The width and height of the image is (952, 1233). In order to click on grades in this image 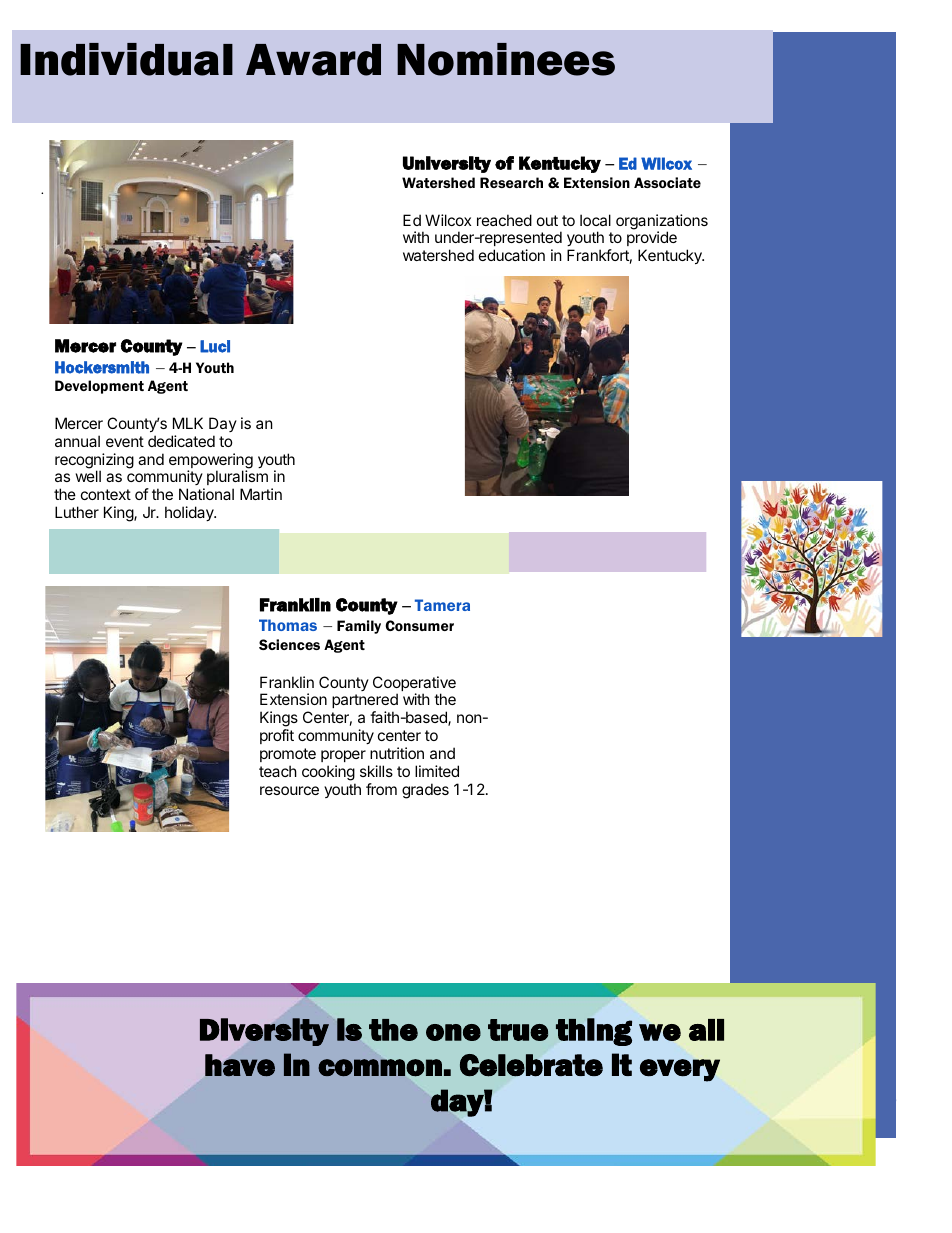, I will do `click(425, 791)`.
